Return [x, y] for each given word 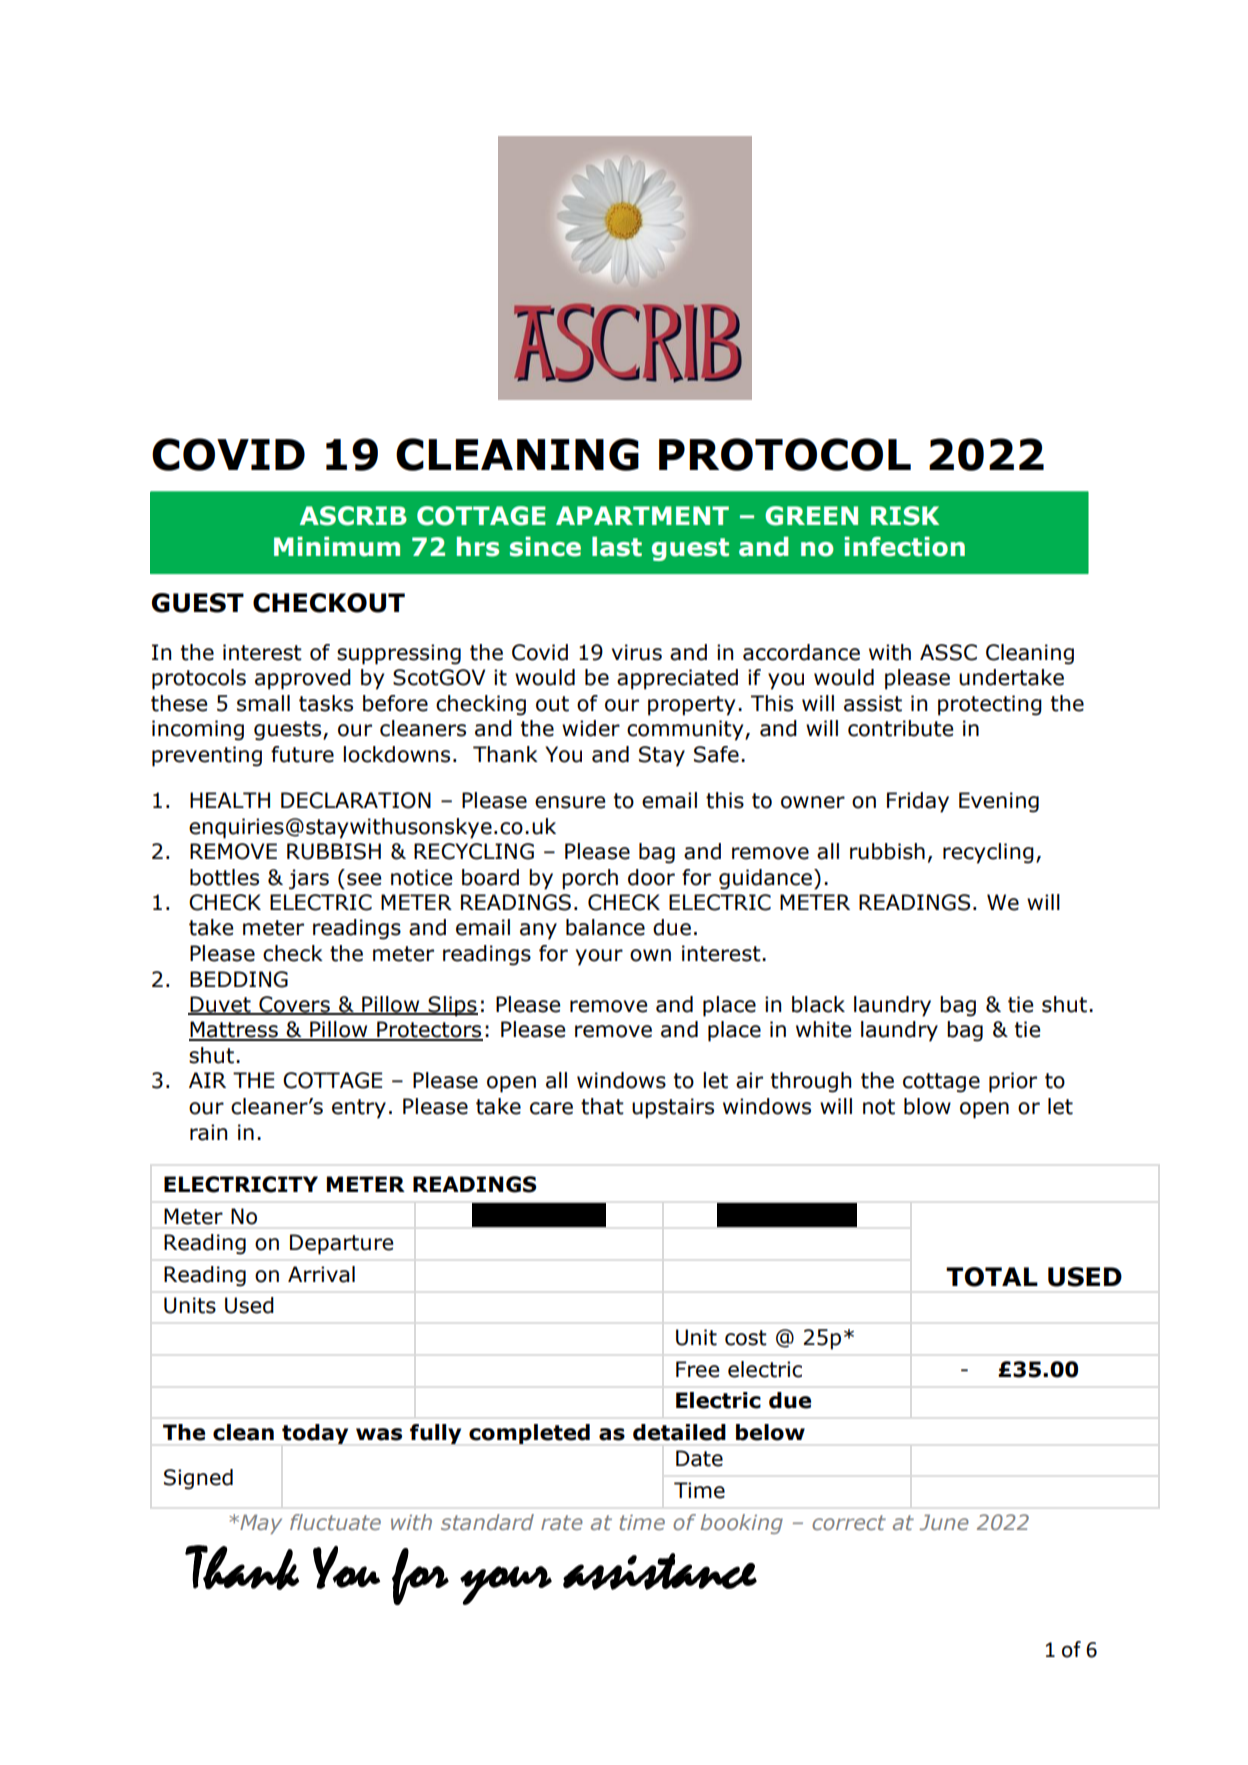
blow [927, 1106]
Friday [918, 802]
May [260, 1524]
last [617, 546]
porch [590, 879]
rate [562, 1522]
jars [309, 879]
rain [208, 1132]
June [944, 1522]
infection [904, 546]
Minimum [337, 546]
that [602, 1106]
